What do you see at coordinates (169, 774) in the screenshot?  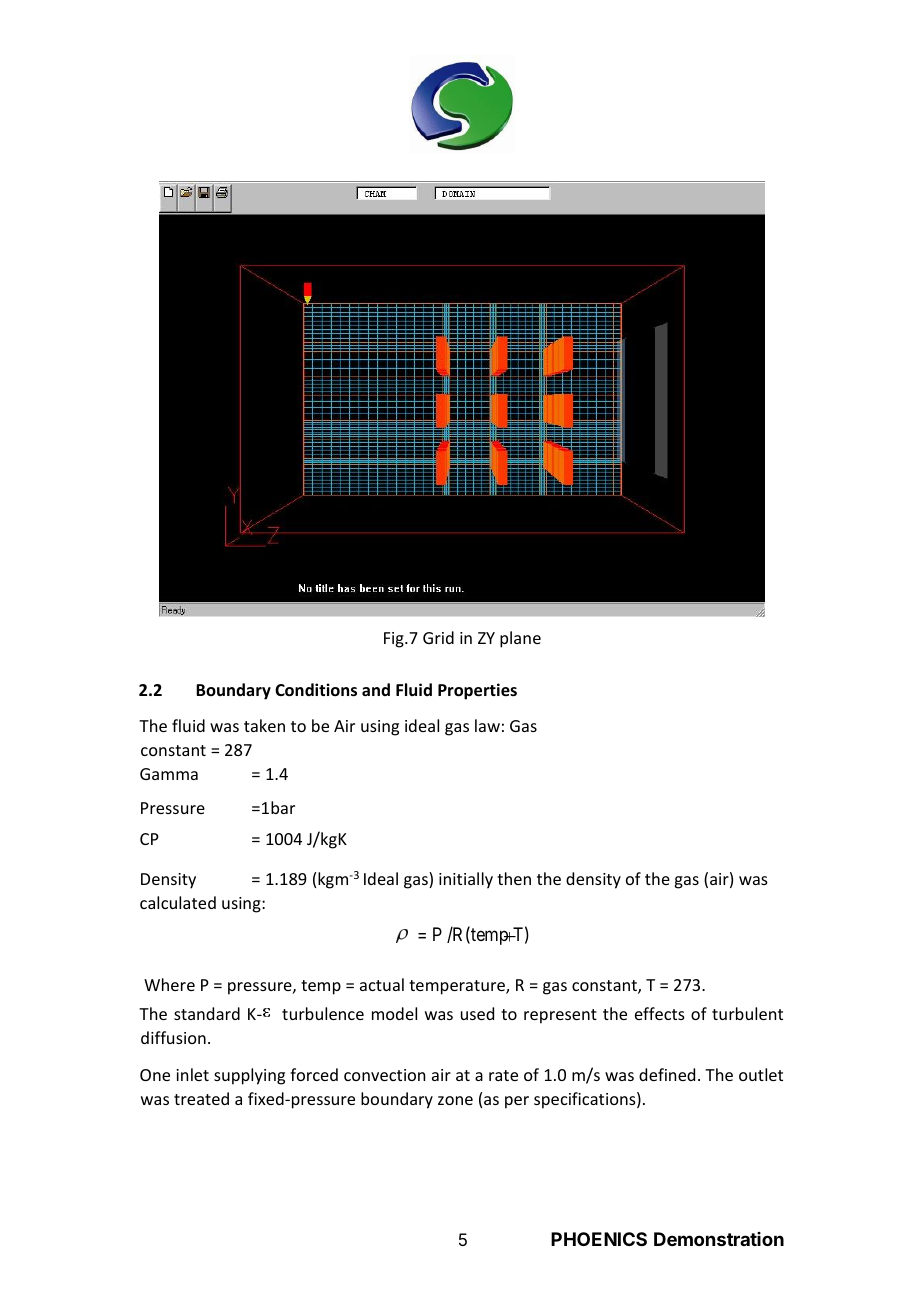 I see `Gamma` at bounding box center [169, 774].
